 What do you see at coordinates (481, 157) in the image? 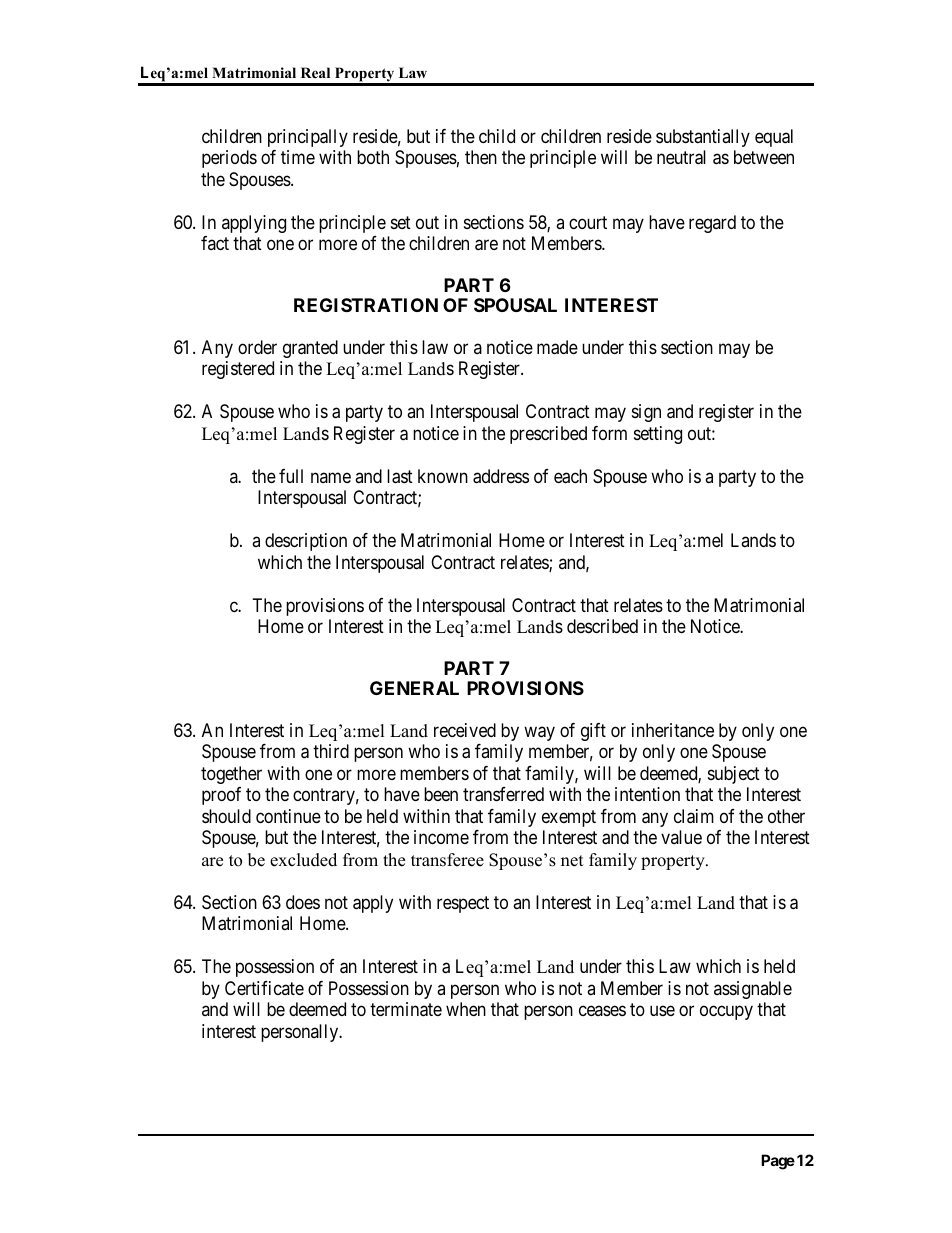
I see `then` at bounding box center [481, 157].
